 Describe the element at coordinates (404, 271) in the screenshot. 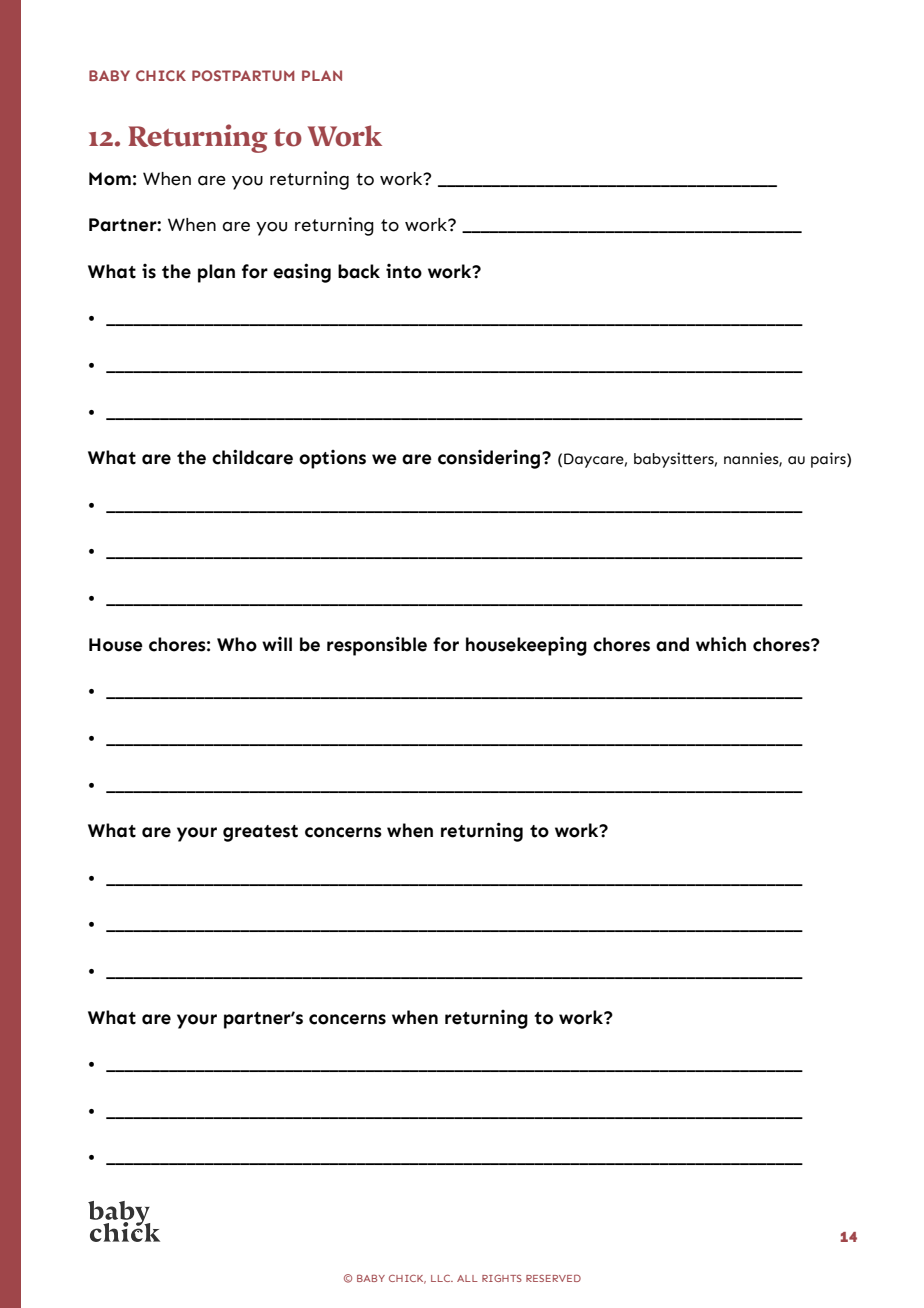

I see `into` at that location.
